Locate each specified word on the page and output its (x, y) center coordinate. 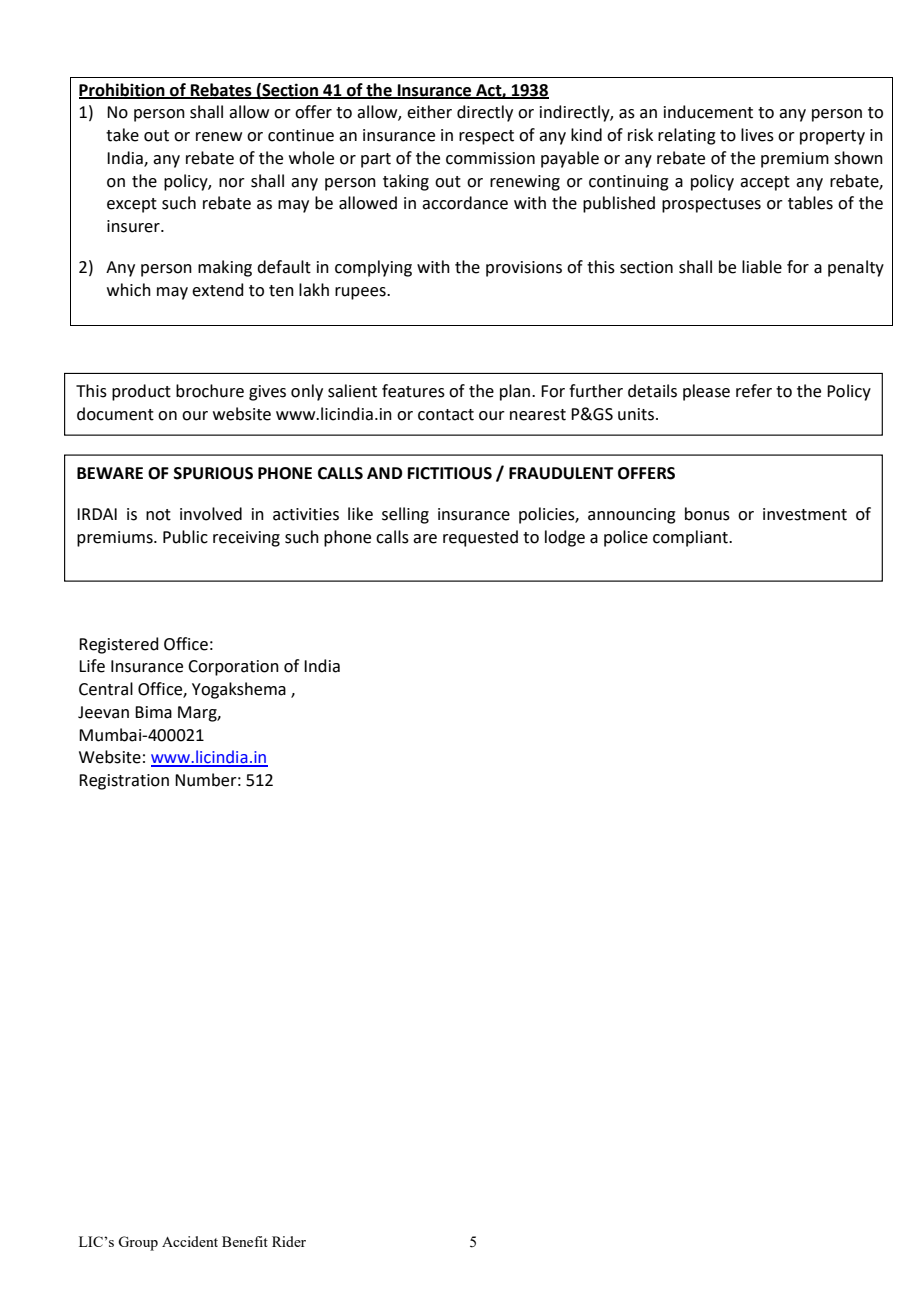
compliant (691, 538)
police (626, 538)
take (122, 135)
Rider (289, 1241)
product (141, 392)
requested (480, 538)
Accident (190, 1241)
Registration (124, 782)
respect (486, 137)
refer (754, 391)
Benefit (245, 1241)
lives (757, 135)
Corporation (233, 668)
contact (446, 415)
